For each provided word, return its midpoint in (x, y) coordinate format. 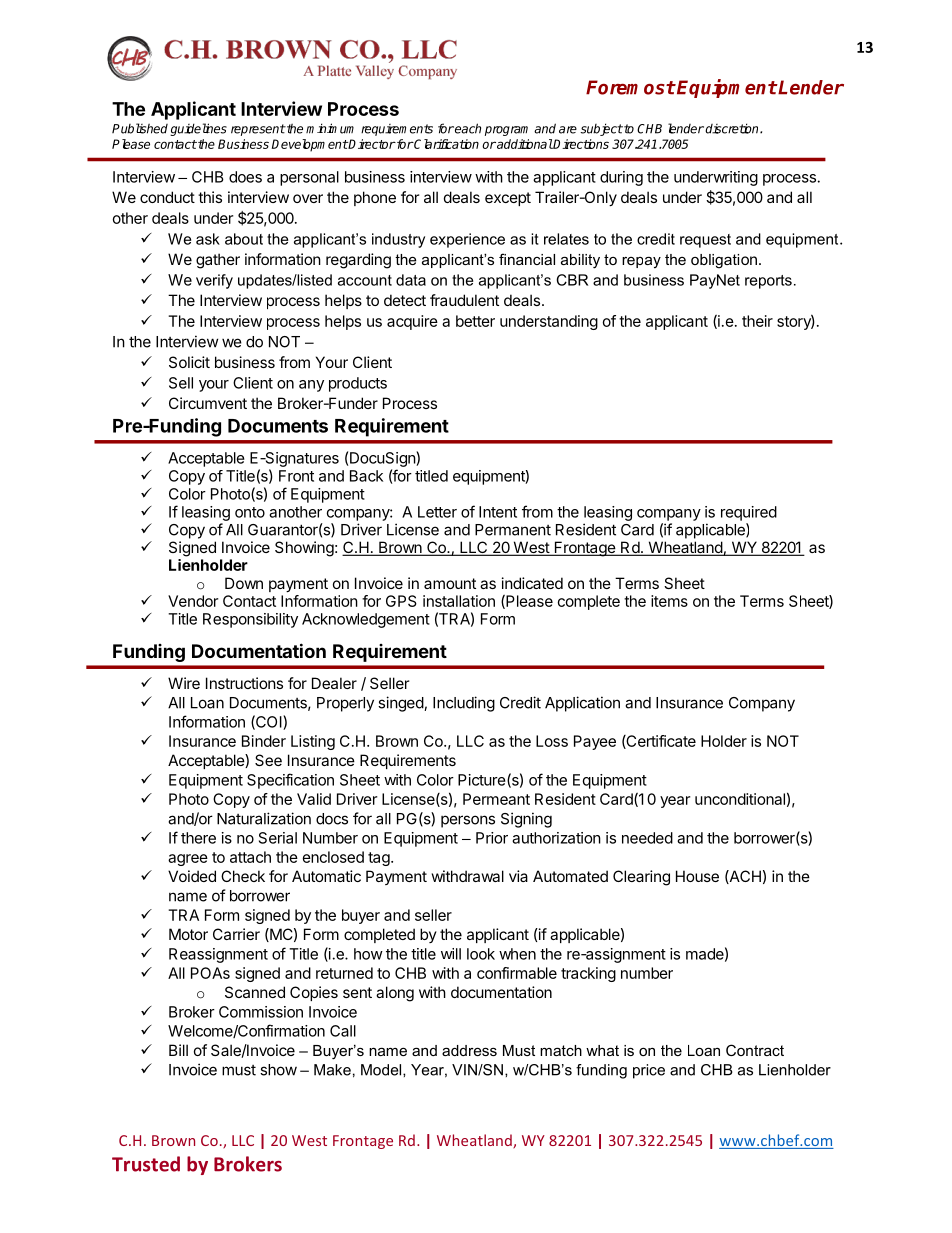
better (475, 321)
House (697, 876)
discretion (733, 128)
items (669, 601)
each (467, 128)
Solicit (189, 362)
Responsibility (250, 620)
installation (459, 601)
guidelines (198, 129)
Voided (192, 876)
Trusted (146, 1164)
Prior (492, 838)
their (757, 321)
